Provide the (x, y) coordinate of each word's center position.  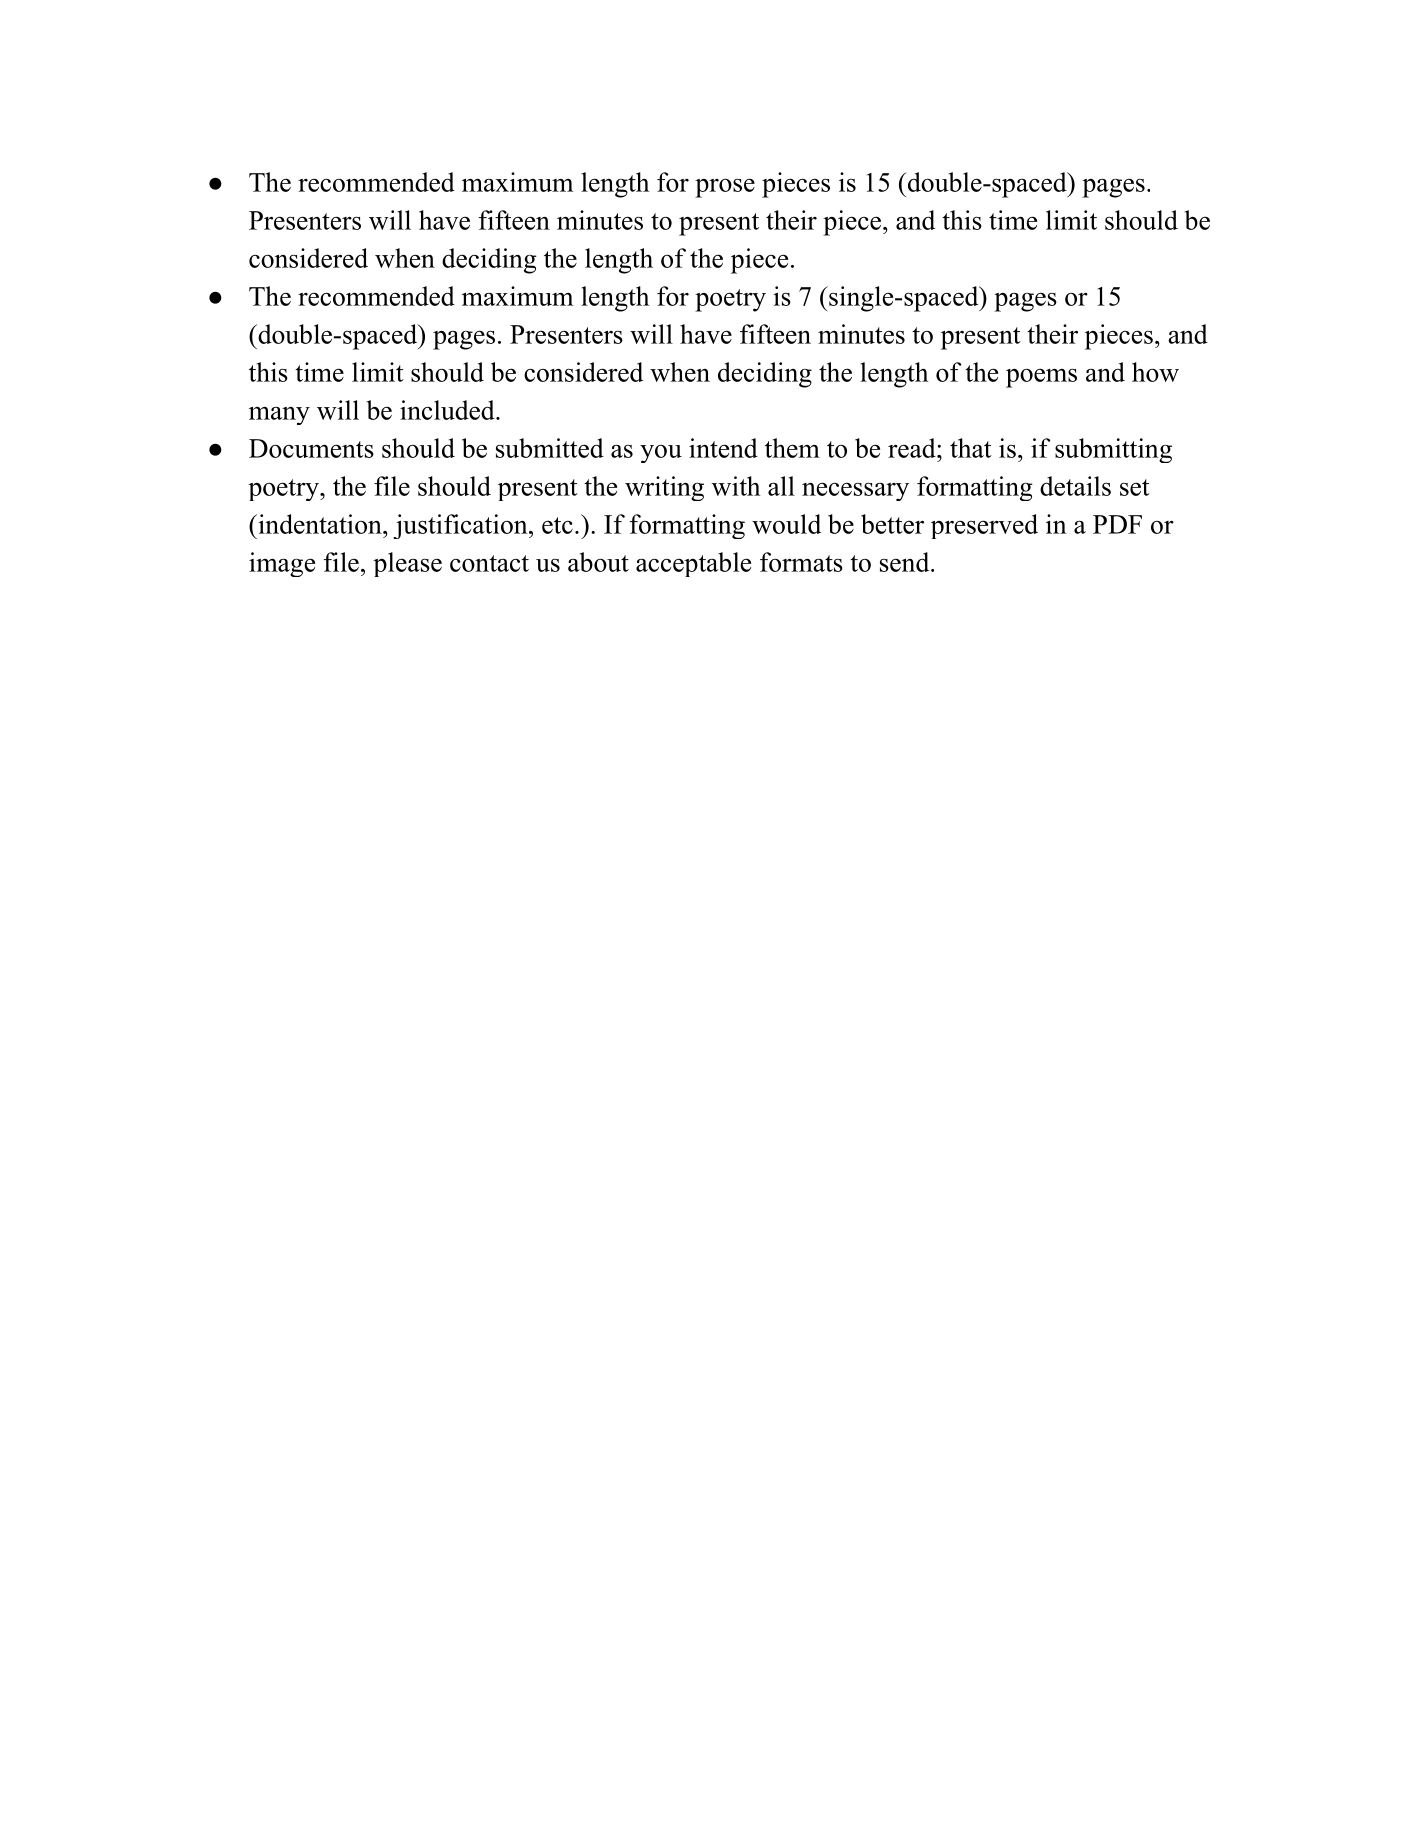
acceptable (693, 564)
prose (725, 188)
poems (1041, 378)
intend (723, 448)
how (1155, 372)
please (407, 564)
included (448, 410)
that (971, 448)
